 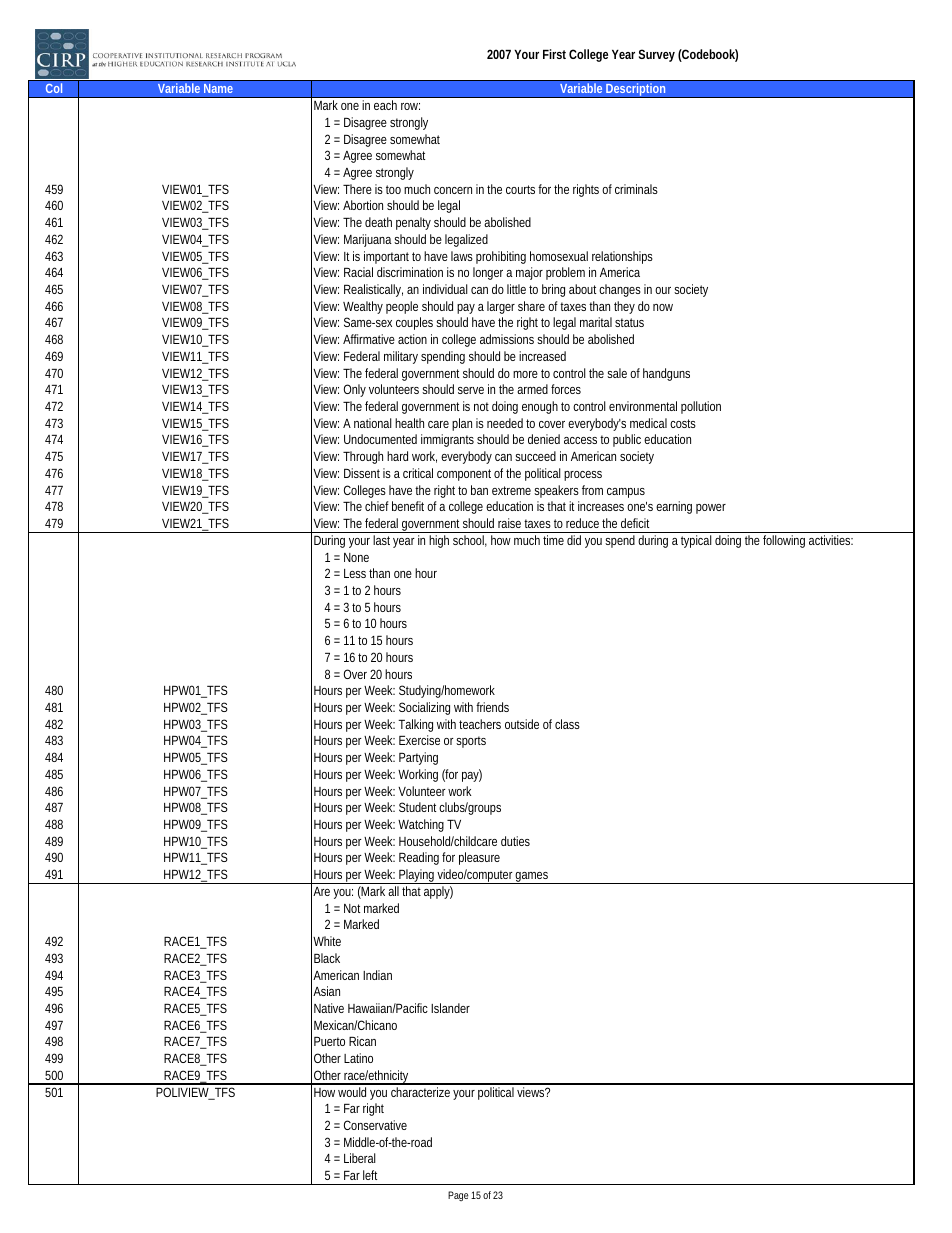 I want to click on Less, so click(x=355, y=573).
